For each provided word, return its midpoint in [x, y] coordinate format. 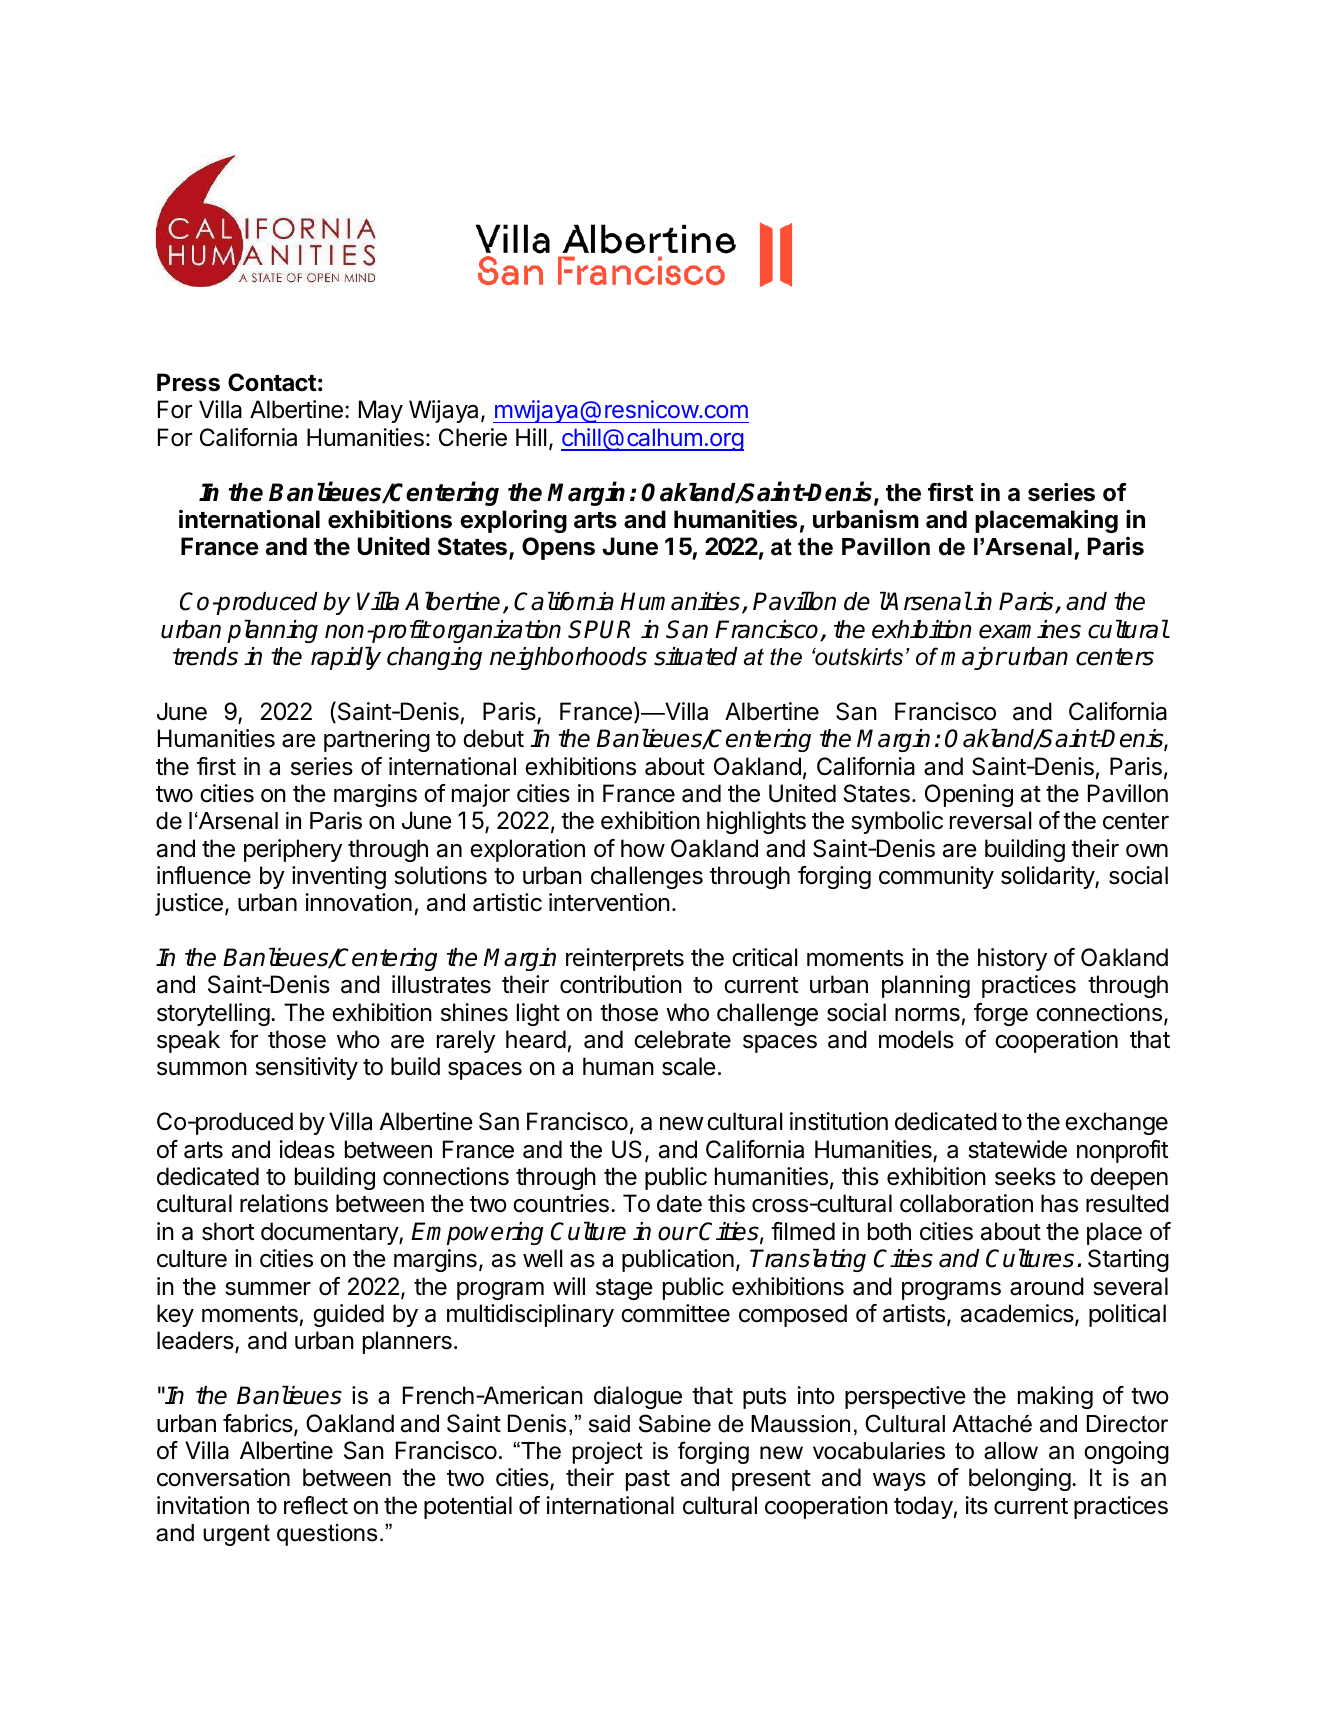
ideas [307, 1149]
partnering [377, 740]
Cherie [473, 437]
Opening [969, 795]
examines [1030, 629]
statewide [1017, 1149]
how [643, 848]
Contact [272, 382]
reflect [316, 1505]
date [679, 1203]
